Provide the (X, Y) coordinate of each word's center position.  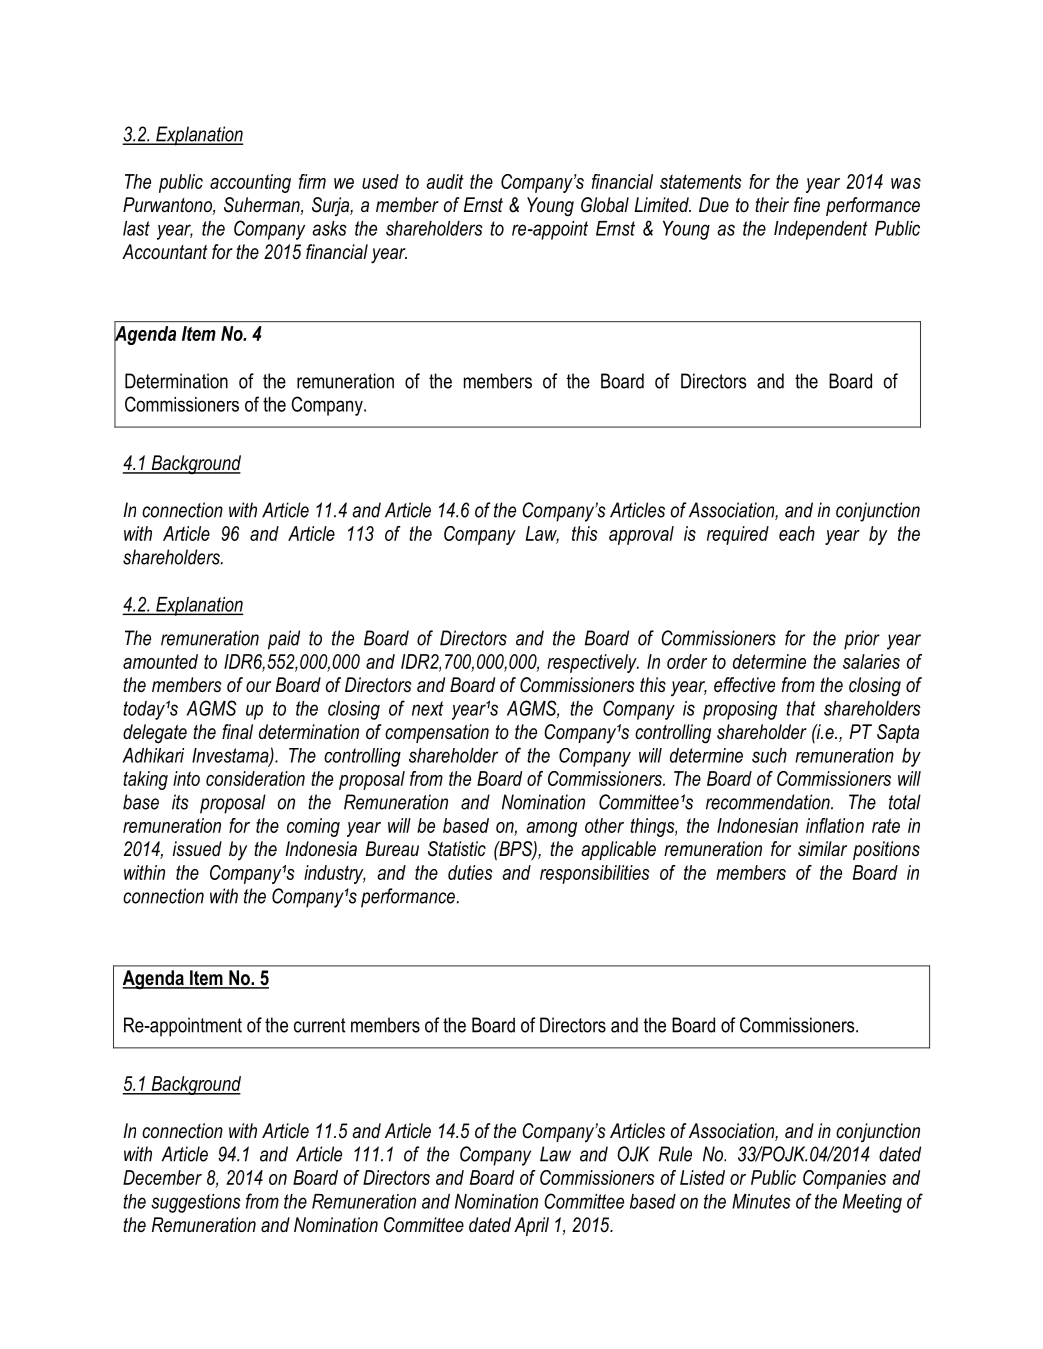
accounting (250, 183)
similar (822, 848)
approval (641, 535)
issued (197, 849)
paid (284, 640)
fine (807, 204)
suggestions (196, 1203)
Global (605, 205)
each (797, 533)
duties (470, 872)
